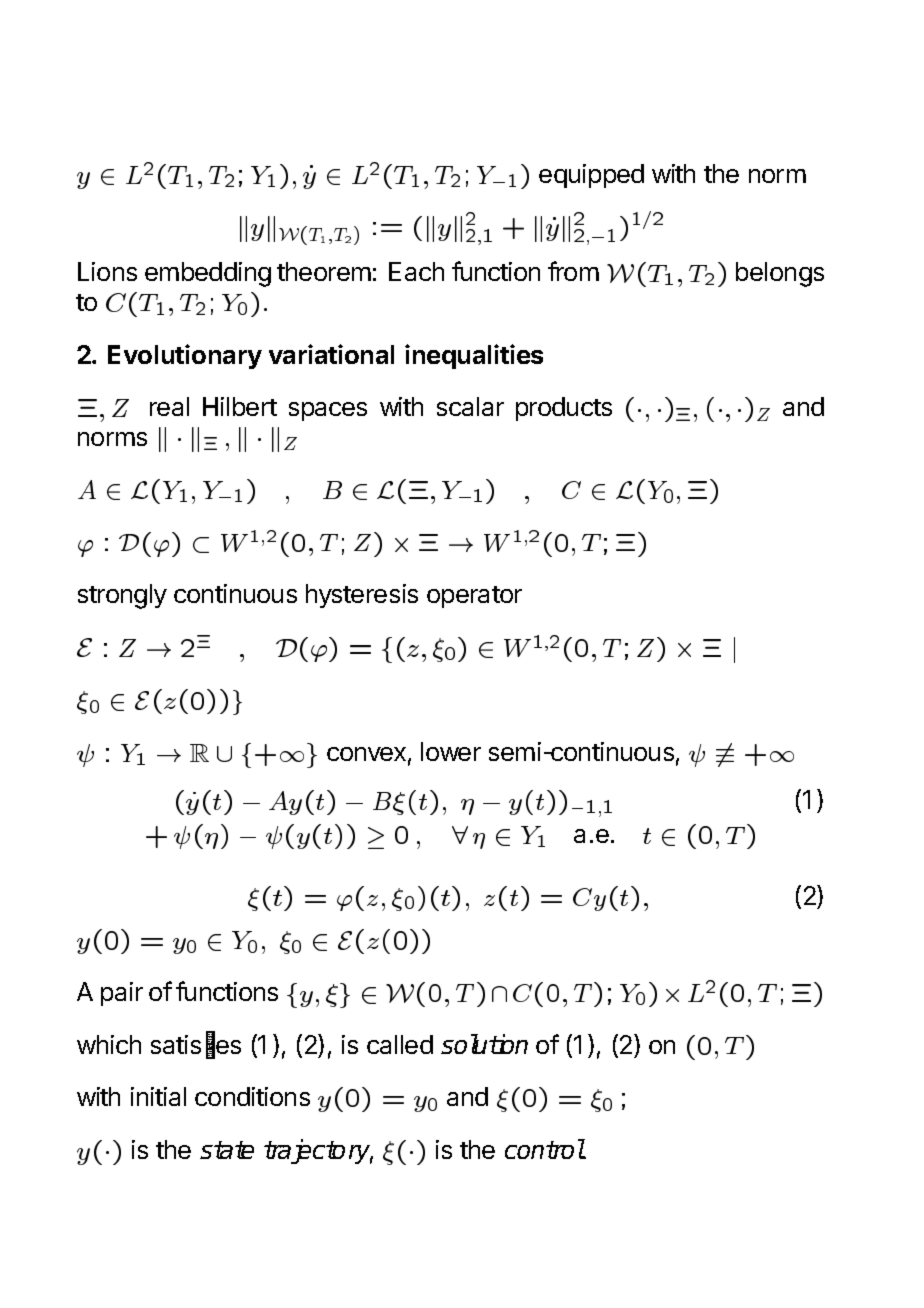 This page has width=924, height=1308. Describe the element at coordinates (451, 751) in the page. I see `lower` at that location.
